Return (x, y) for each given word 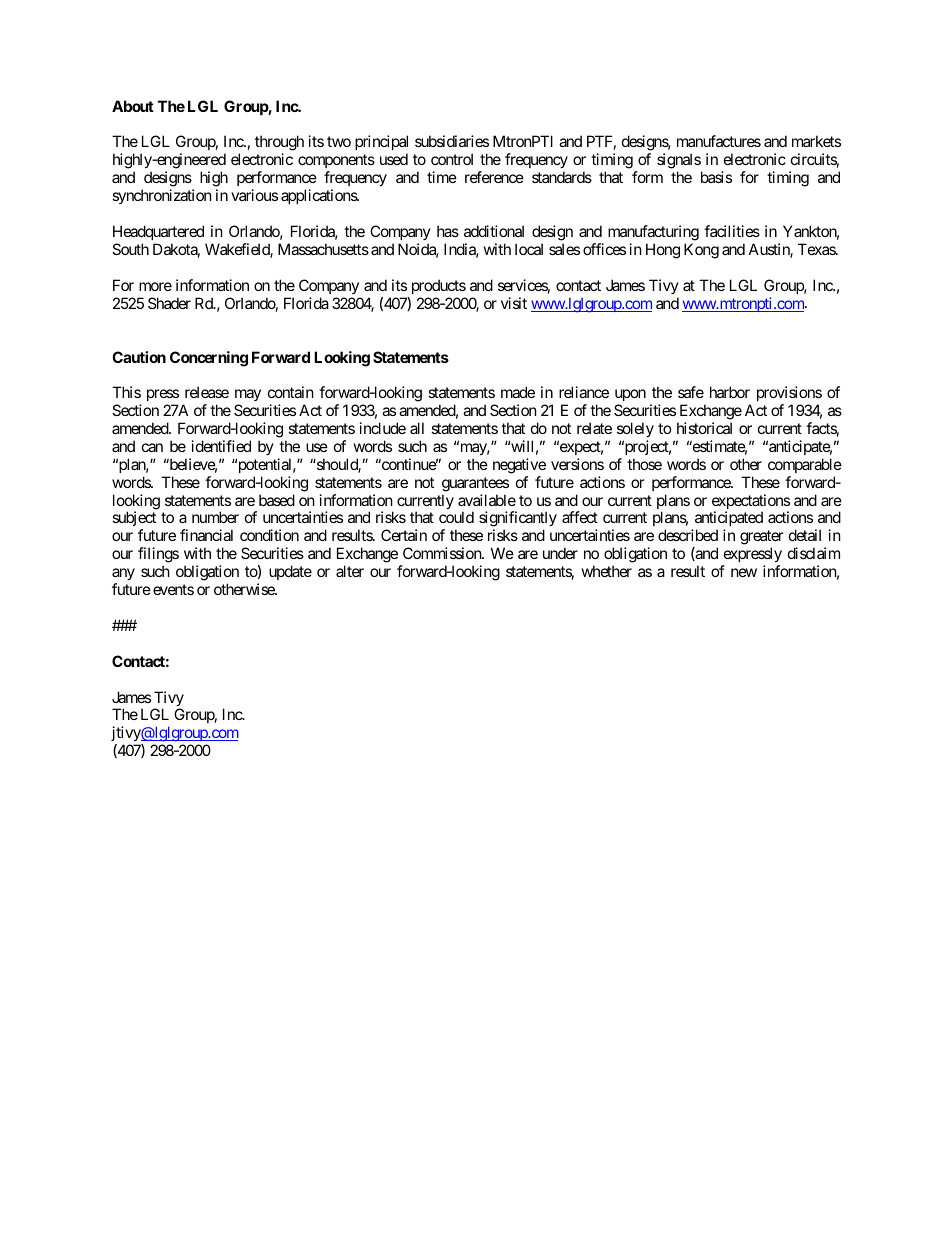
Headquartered (158, 232)
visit (514, 303)
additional (494, 231)
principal (381, 144)
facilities (732, 231)
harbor (730, 392)
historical (704, 428)
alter (350, 571)
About (133, 106)
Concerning (209, 359)
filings (158, 556)
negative (519, 466)
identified (221, 446)
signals (679, 162)
